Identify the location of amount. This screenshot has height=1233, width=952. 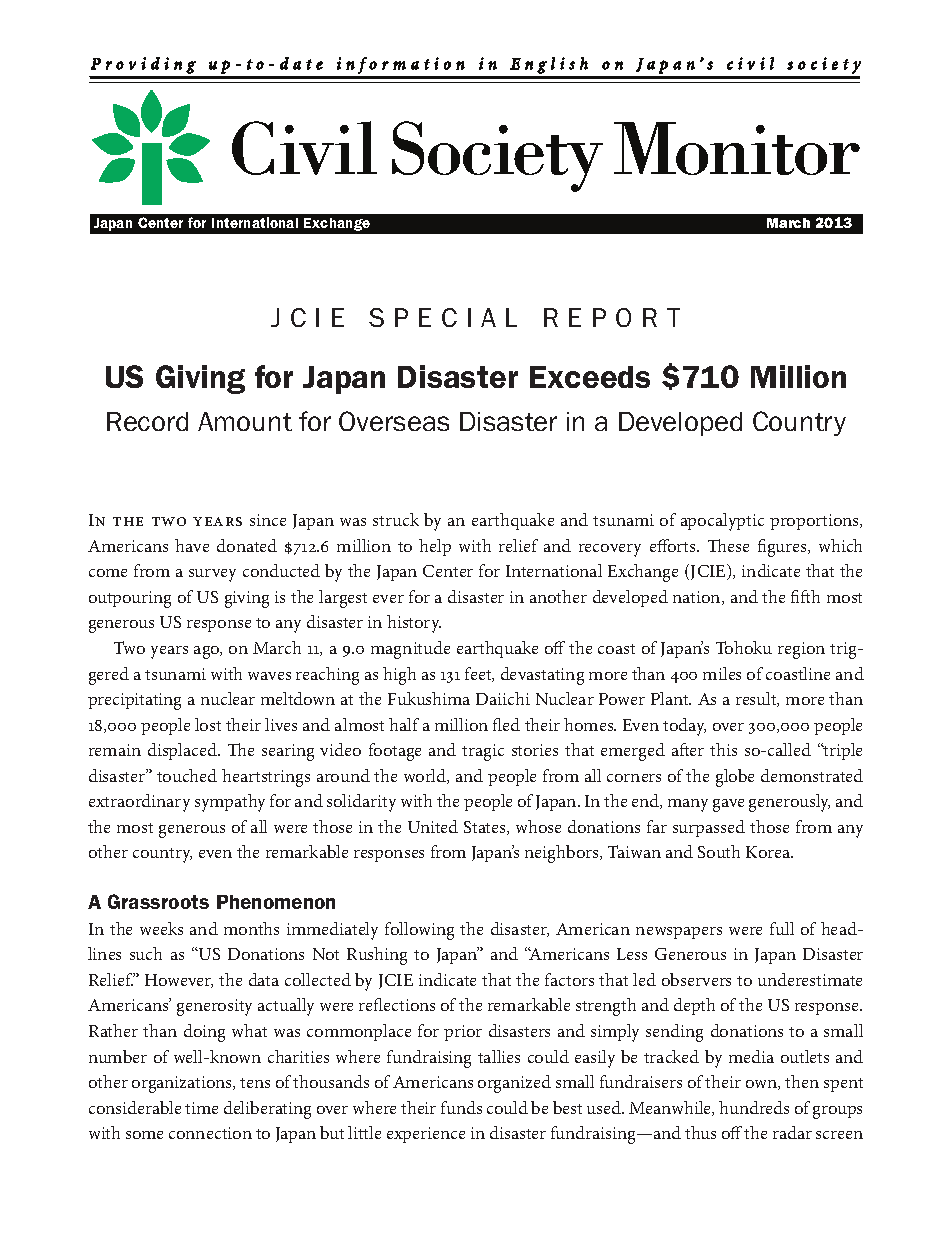
(245, 421).
